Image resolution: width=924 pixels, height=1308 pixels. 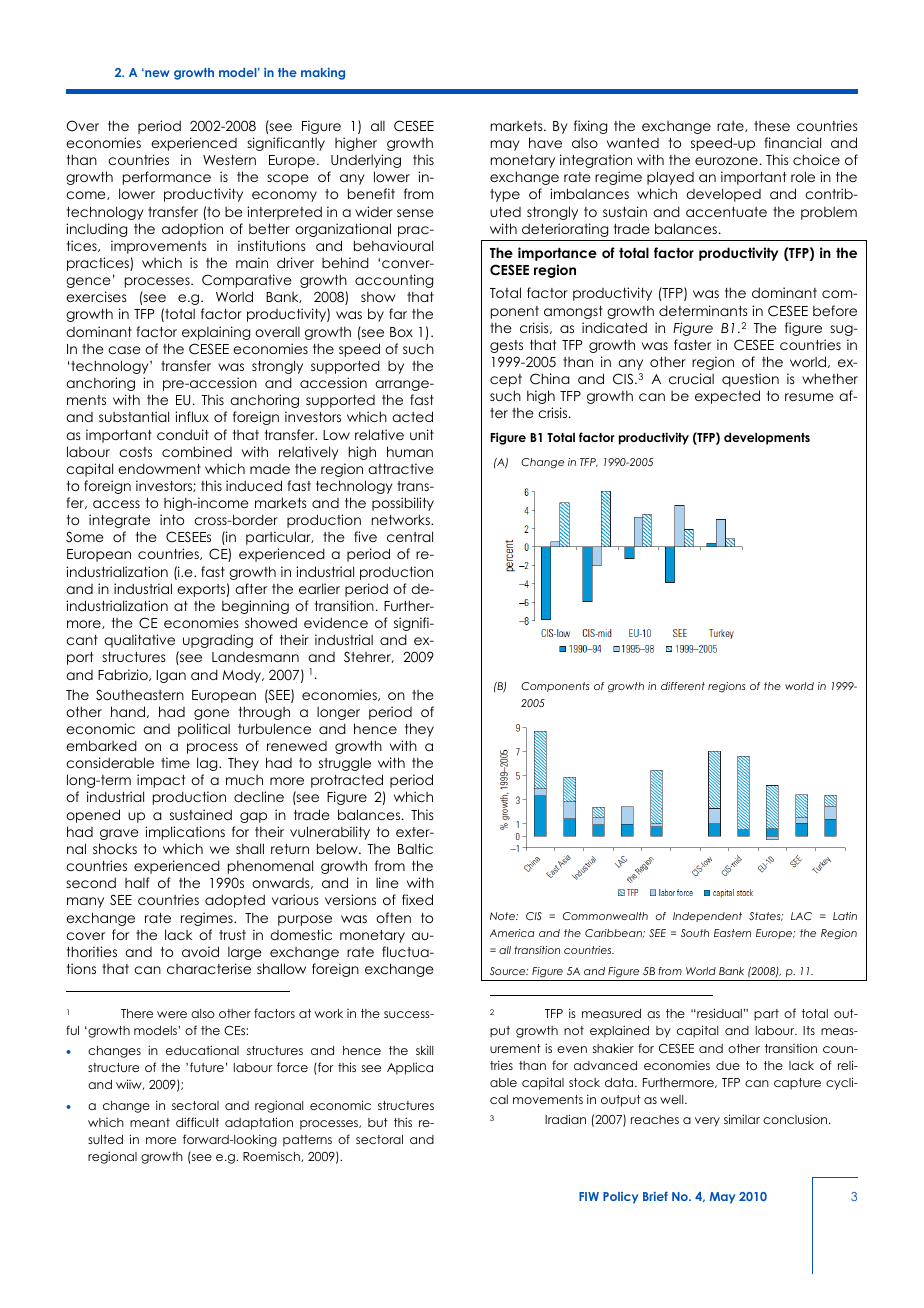 What do you see at coordinates (683, 686) in the document?
I see `different` at bounding box center [683, 686].
